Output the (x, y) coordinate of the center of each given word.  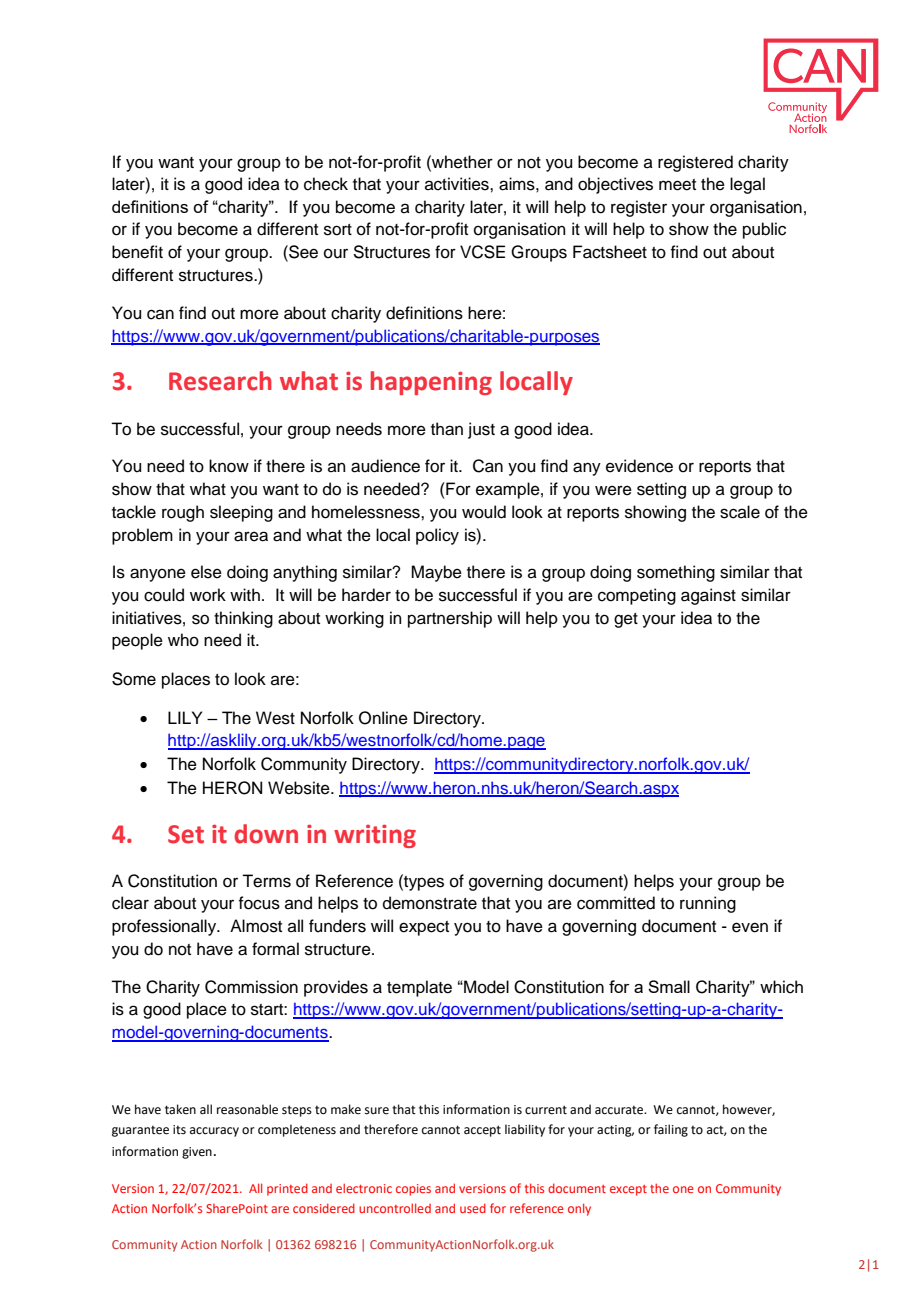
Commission (251, 987)
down (266, 834)
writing (375, 836)
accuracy (214, 1132)
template (419, 988)
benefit (137, 252)
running (708, 904)
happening (431, 383)
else (206, 572)
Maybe (436, 573)
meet (677, 185)
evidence (639, 466)
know (229, 466)
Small (669, 986)
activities (458, 184)
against (708, 596)
